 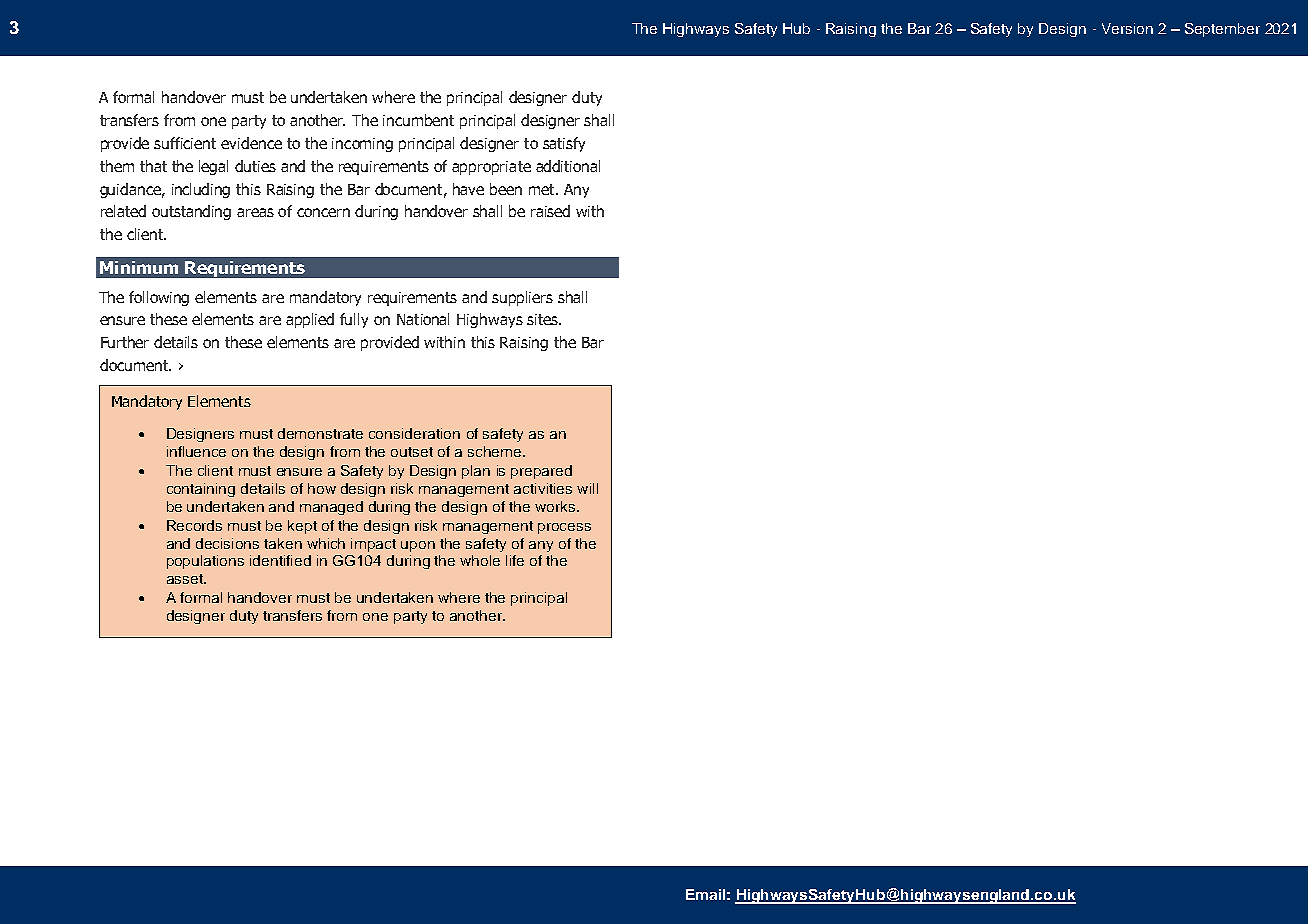 What do you see at coordinates (125, 342) in the document?
I see `Further` at bounding box center [125, 342].
